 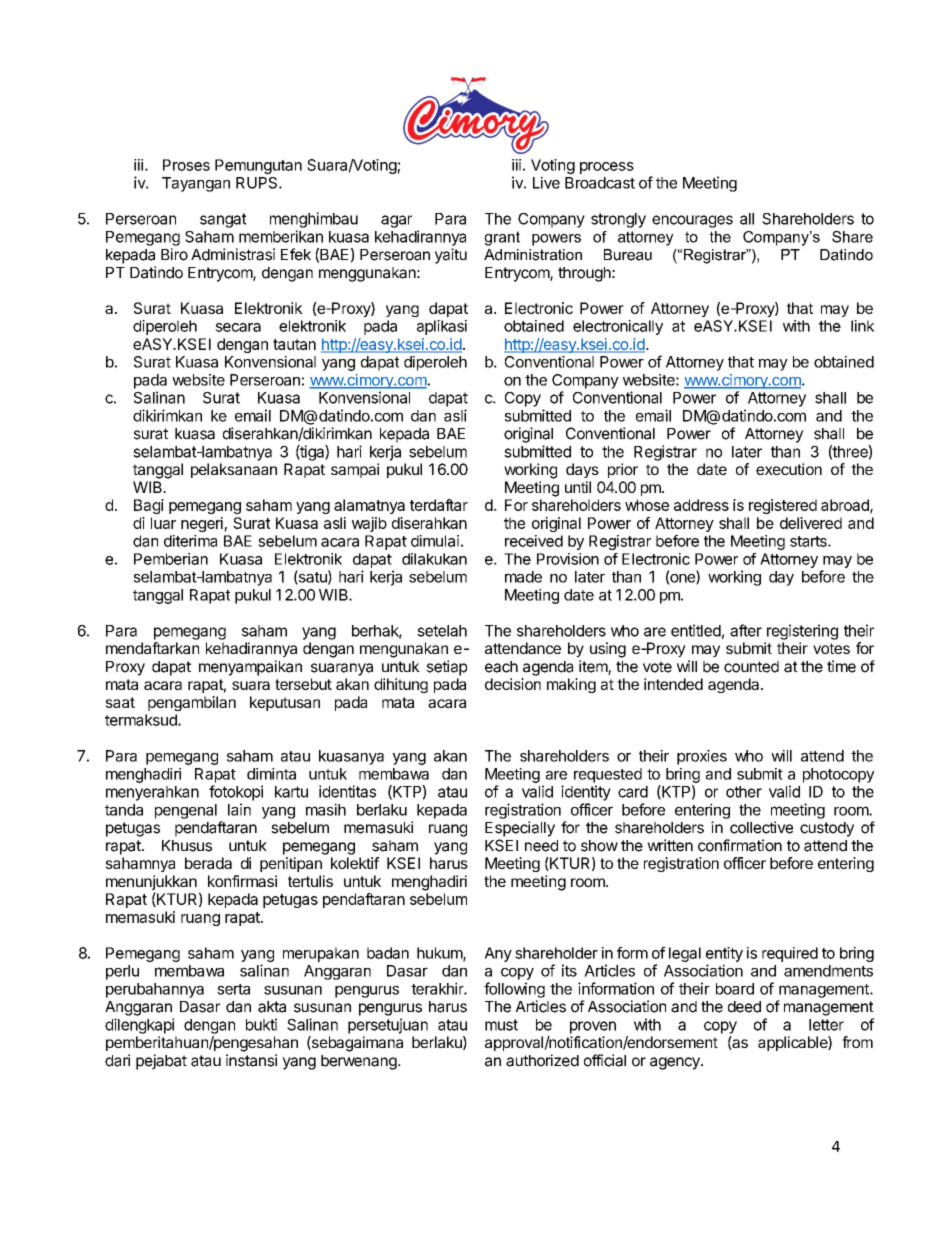 What do you see at coordinates (149, 506) in the screenshot?
I see `Bagi` at bounding box center [149, 506].
